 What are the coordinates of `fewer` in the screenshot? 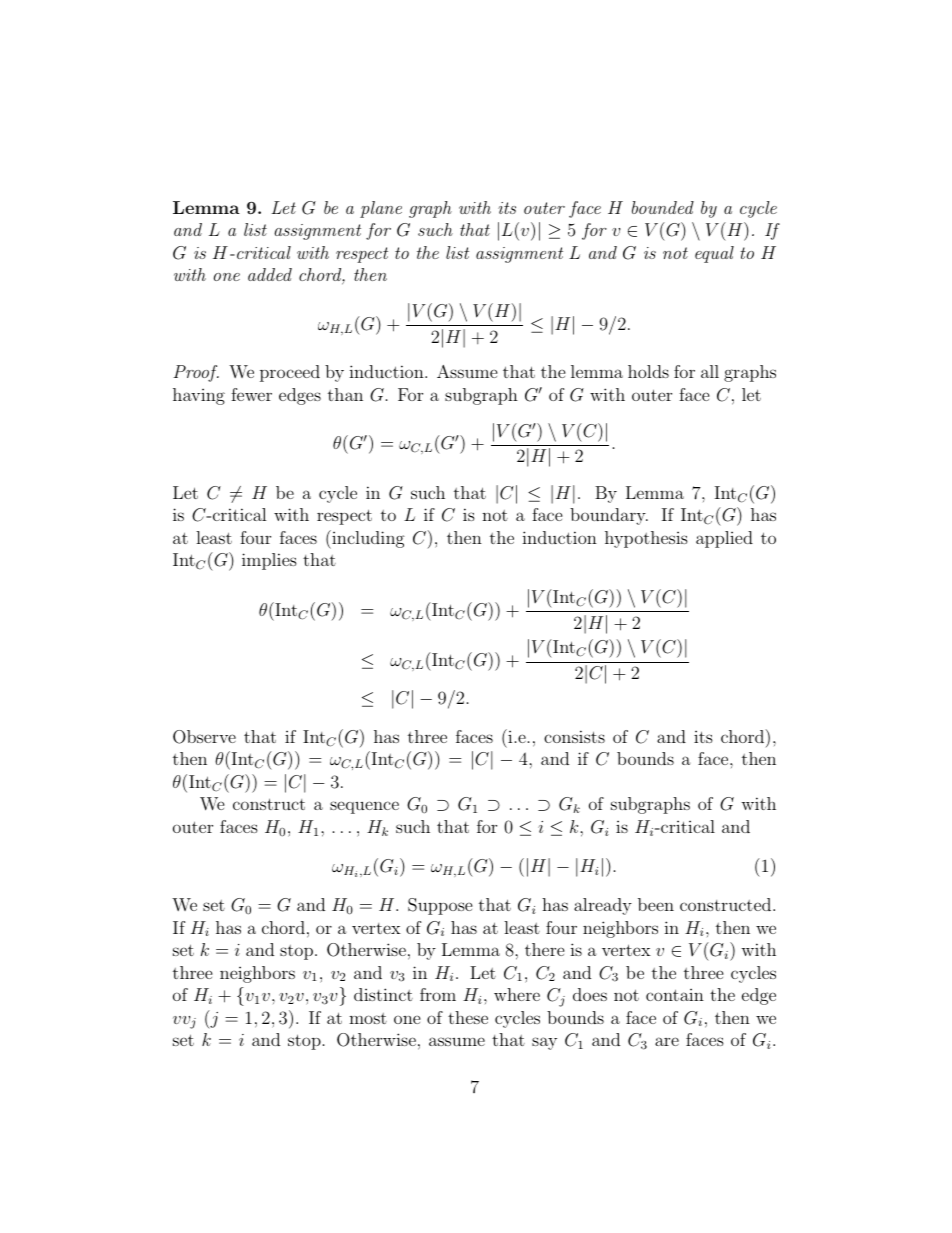 It's located at (251, 394).
